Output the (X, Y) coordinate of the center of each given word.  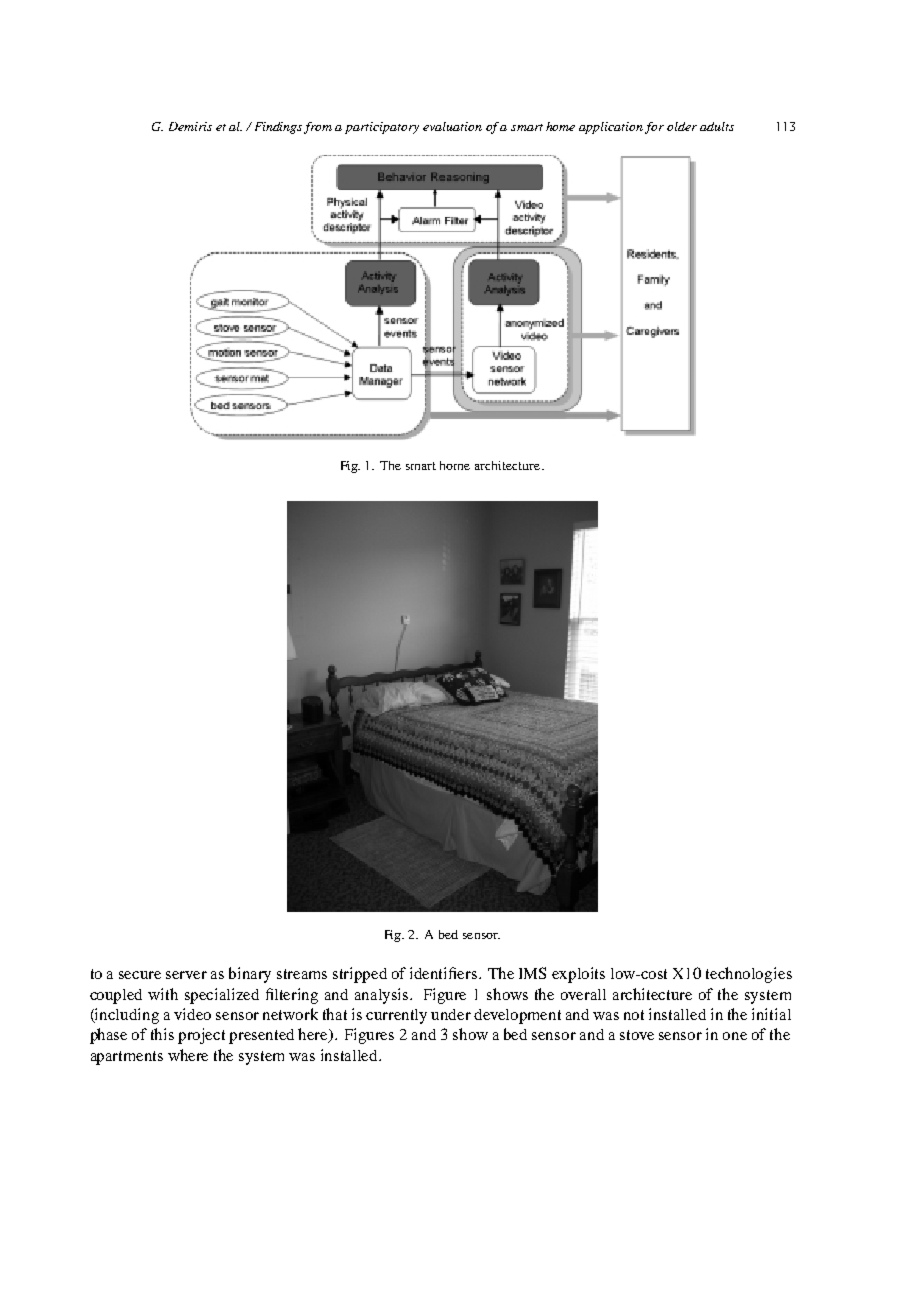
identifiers (445, 973)
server (186, 975)
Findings (280, 128)
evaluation (452, 126)
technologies (749, 975)
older (682, 126)
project (201, 1036)
